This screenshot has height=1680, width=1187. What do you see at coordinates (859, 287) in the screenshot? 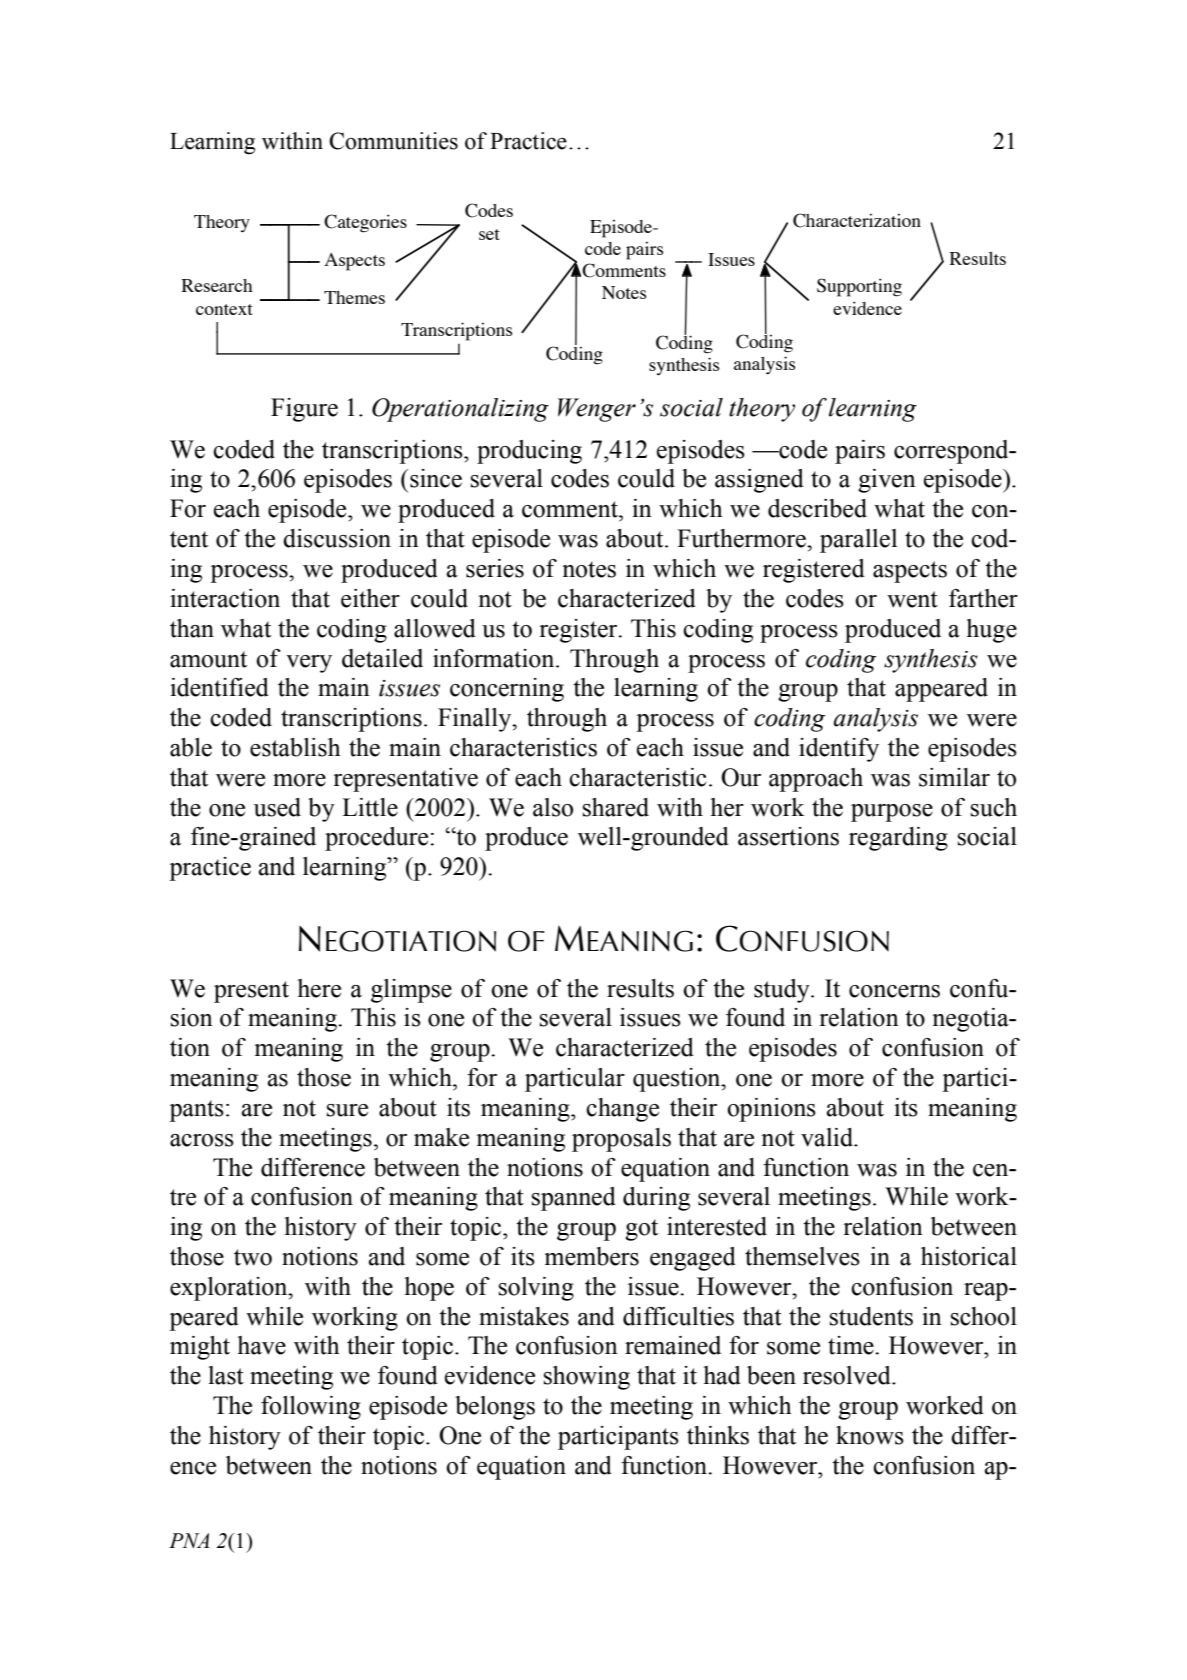
I see `Supporting` at bounding box center [859, 287].
